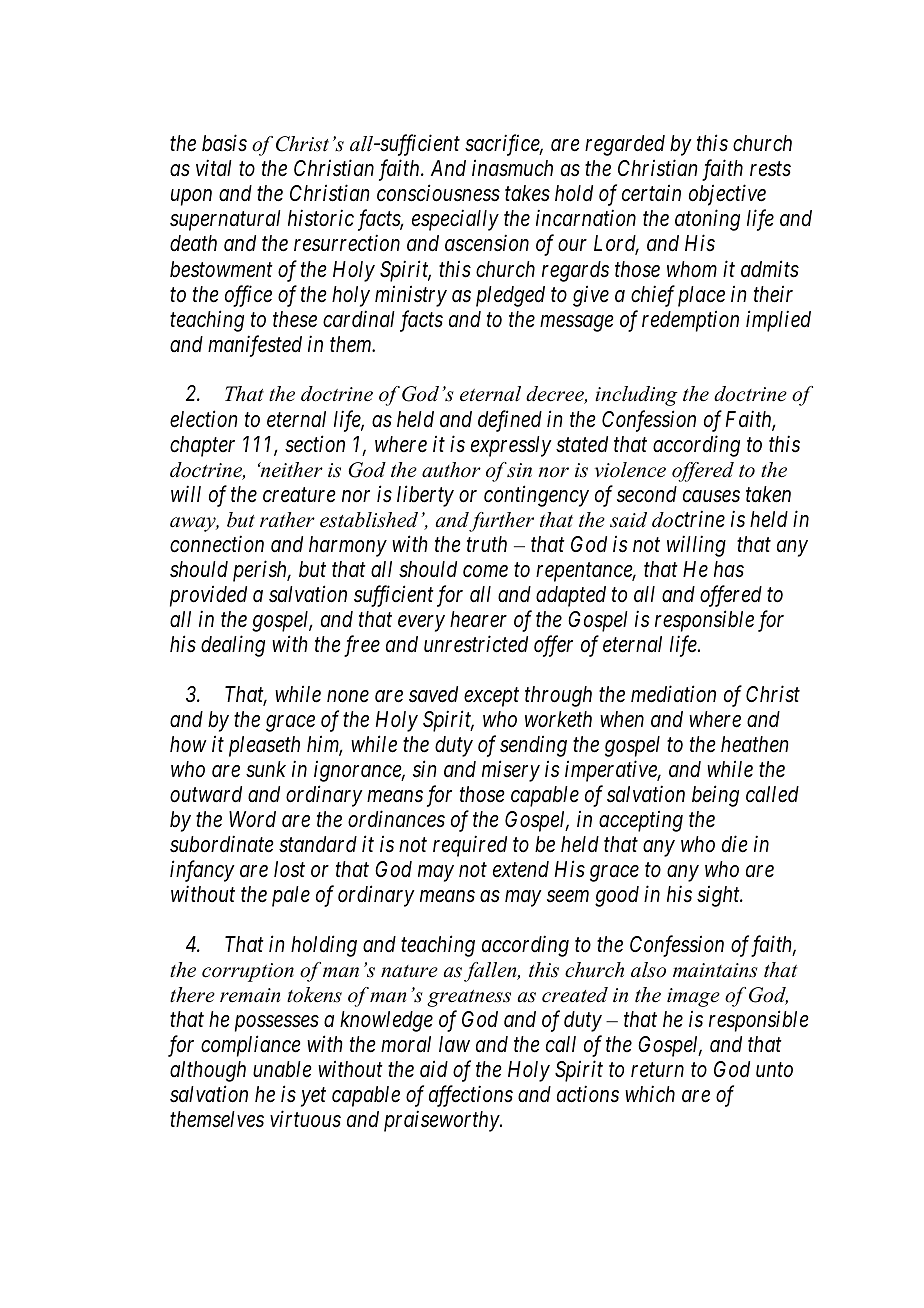 Image resolution: width=924 pixels, height=1308 pixels. Describe the element at coordinates (512, 168) in the image. I see `inasmuch` at that location.
